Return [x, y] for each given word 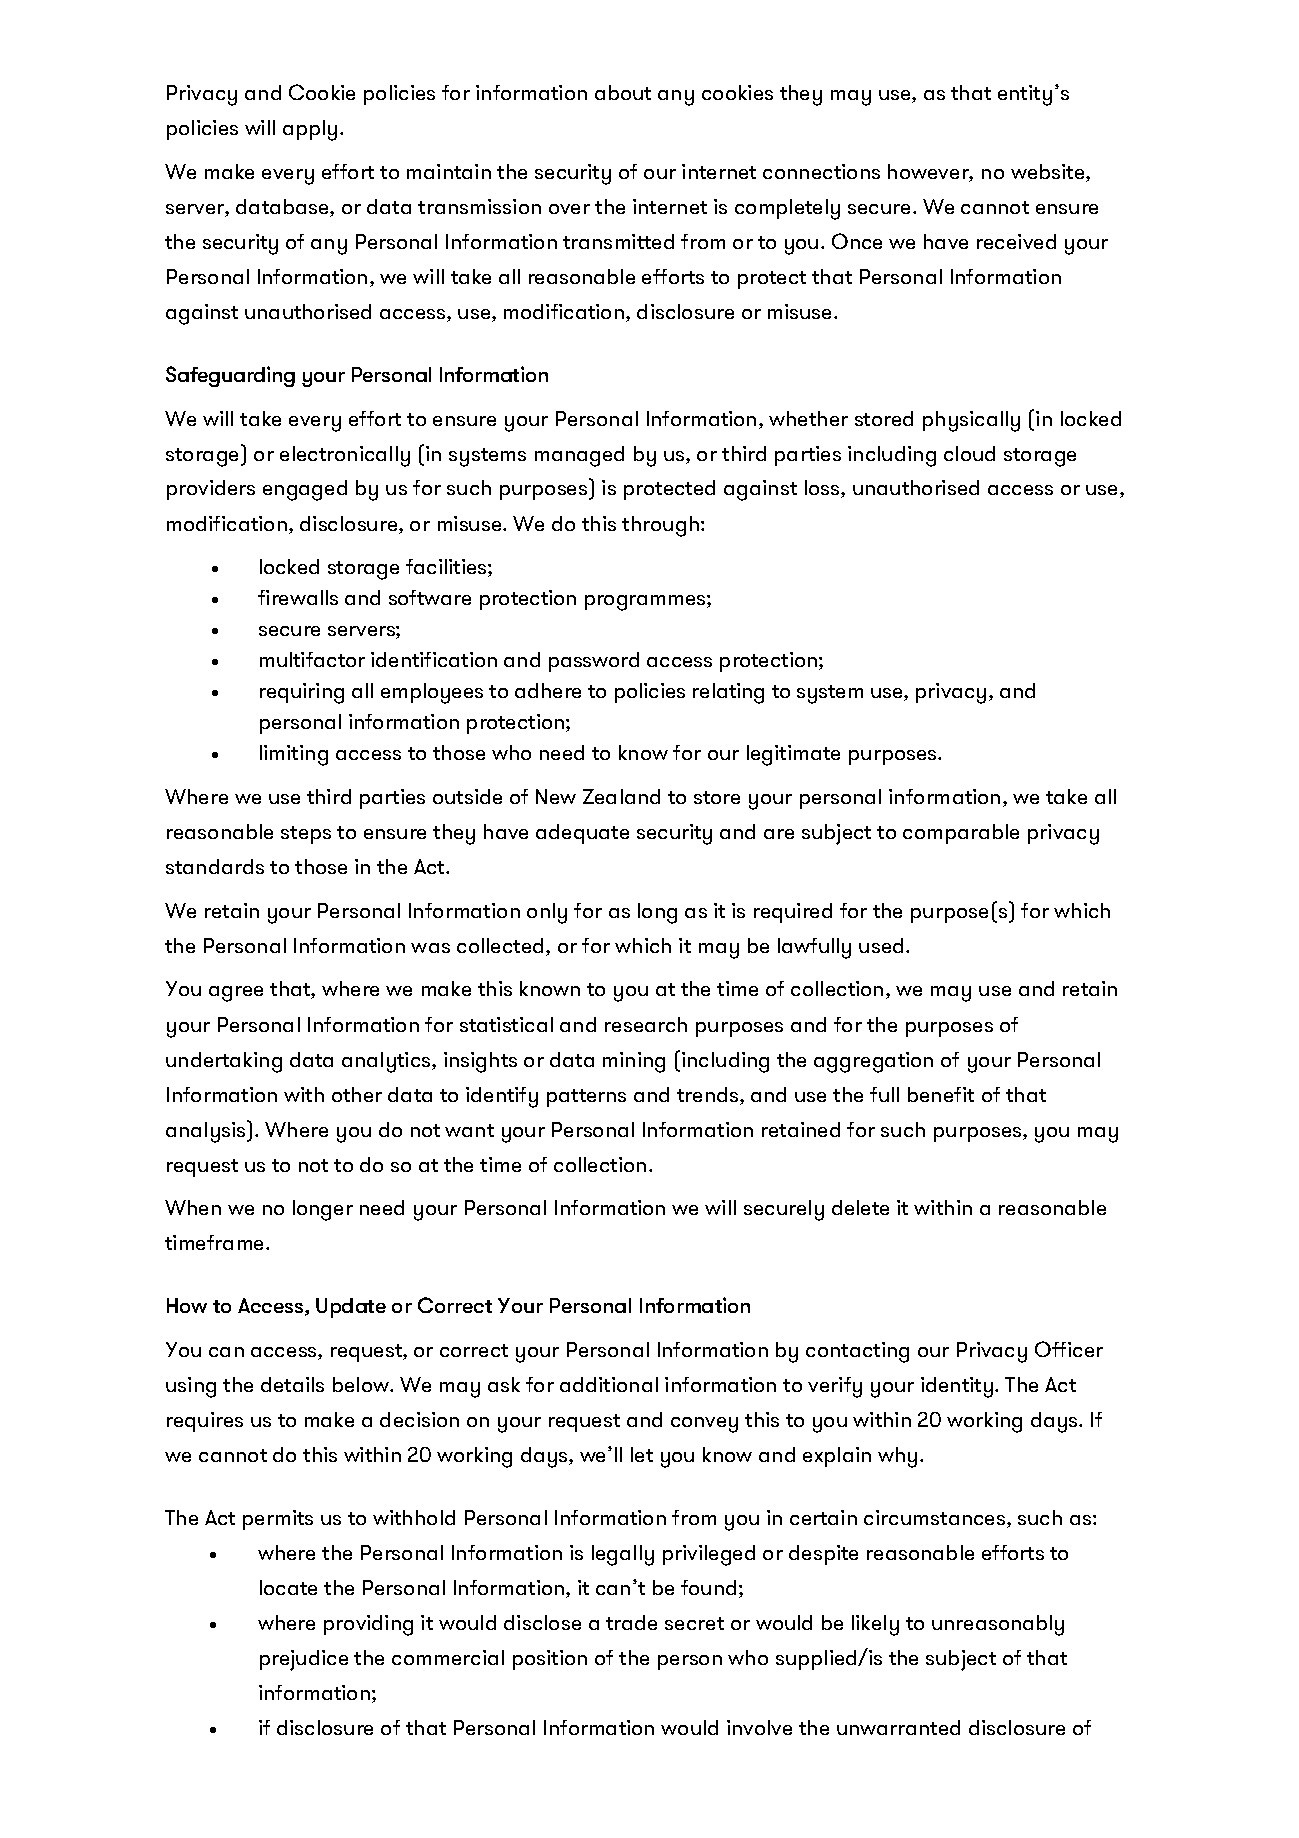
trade [631, 1622]
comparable [961, 834]
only [547, 913]
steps [306, 835]
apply [310, 130]
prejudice [304, 1660]
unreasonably [998, 1625]
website [1049, 173]
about [623, 92]
